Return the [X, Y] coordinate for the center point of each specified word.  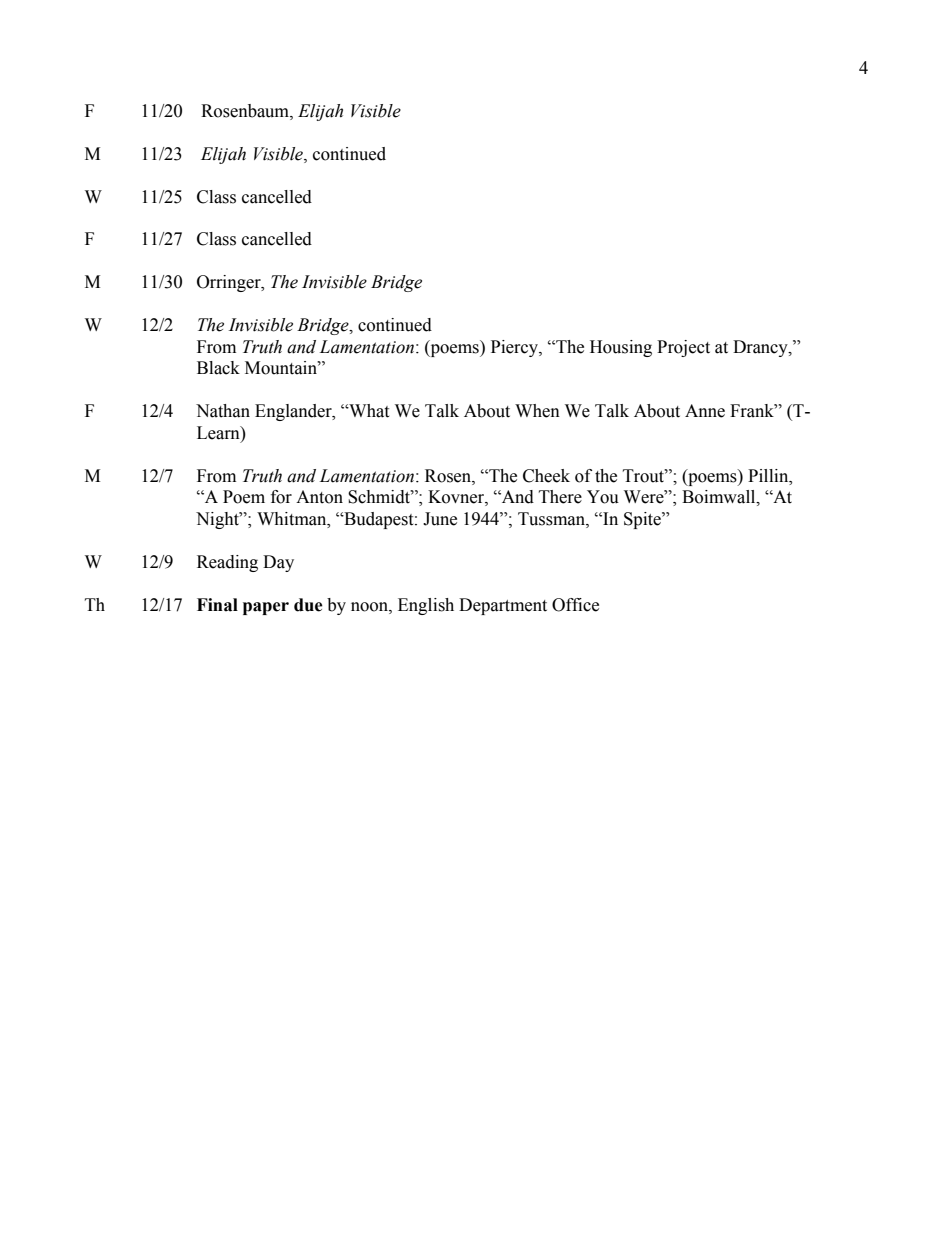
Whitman [293, 519]
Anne [705, 411]
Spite [643, 520]
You [603, 497]
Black [218, 368]
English [426, 606]
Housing [621, 348]
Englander [294, 412]
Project [683, 348]
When [537, 411]
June [440, 519]
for [281, 497]
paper [266, 608]
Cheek [546, 476]
